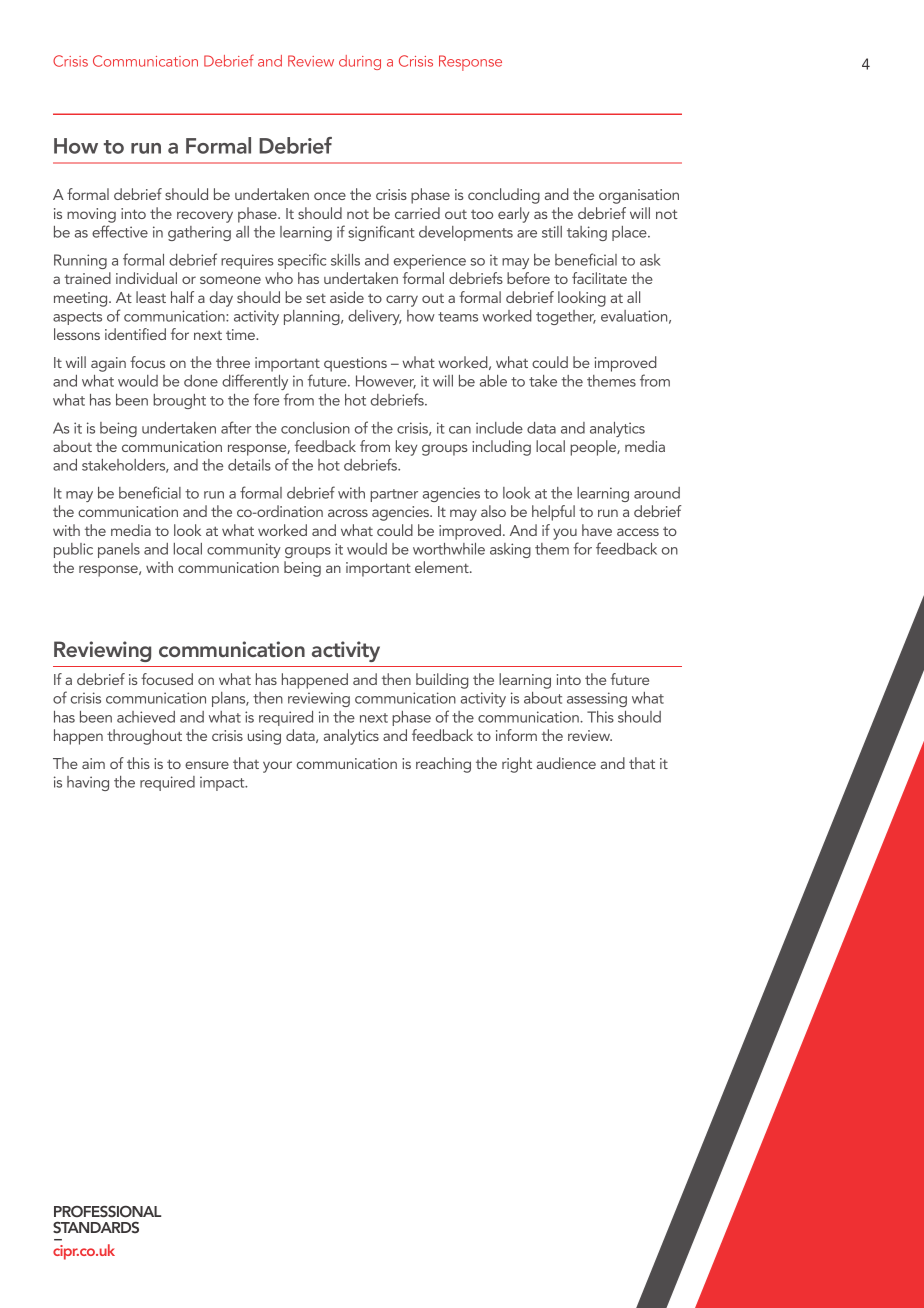 This image has height=1308, width=924. I want to click on right, so click(517, 765).
